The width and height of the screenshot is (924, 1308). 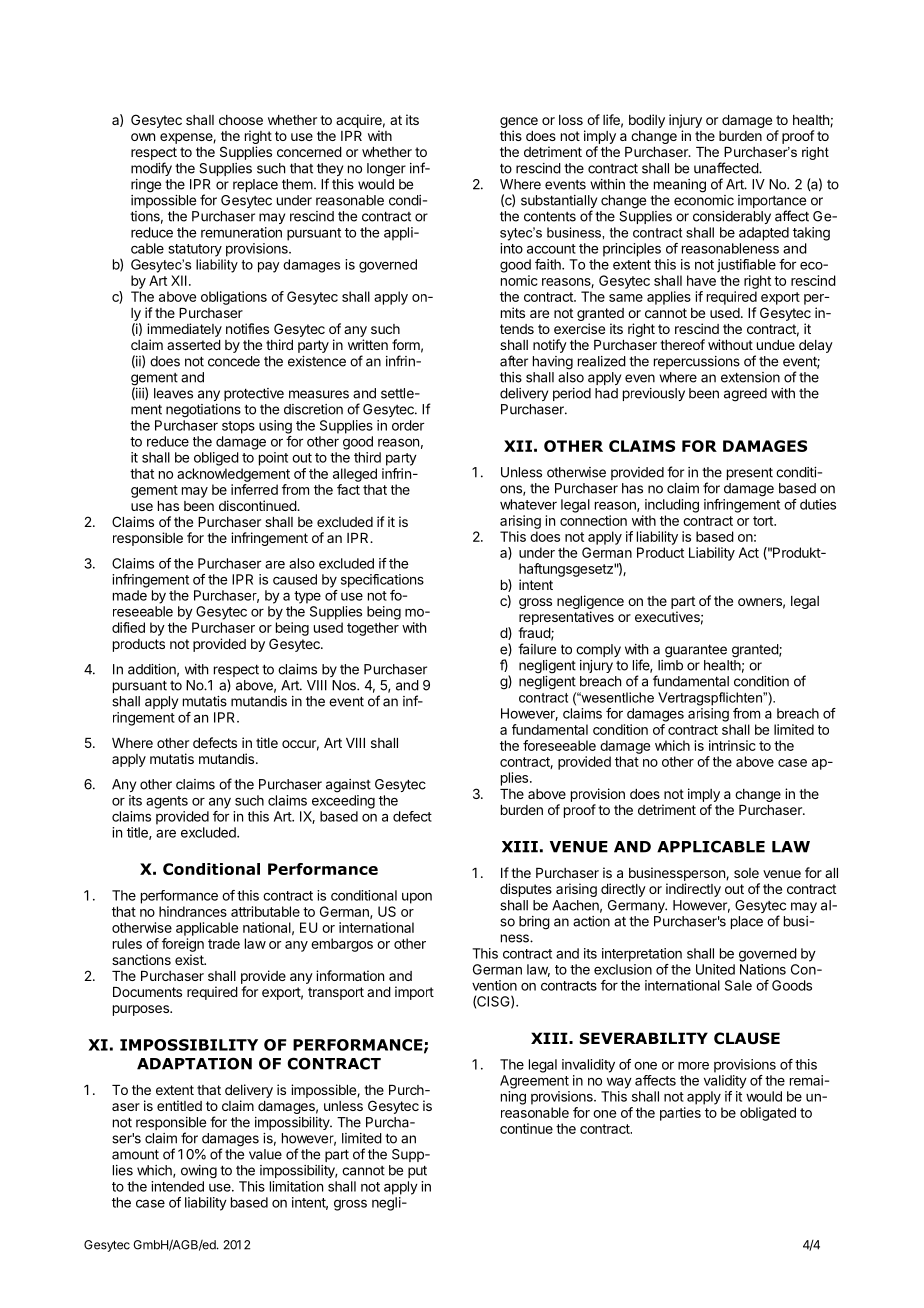 I want to click on owing, so click(x=199, y=1172).
